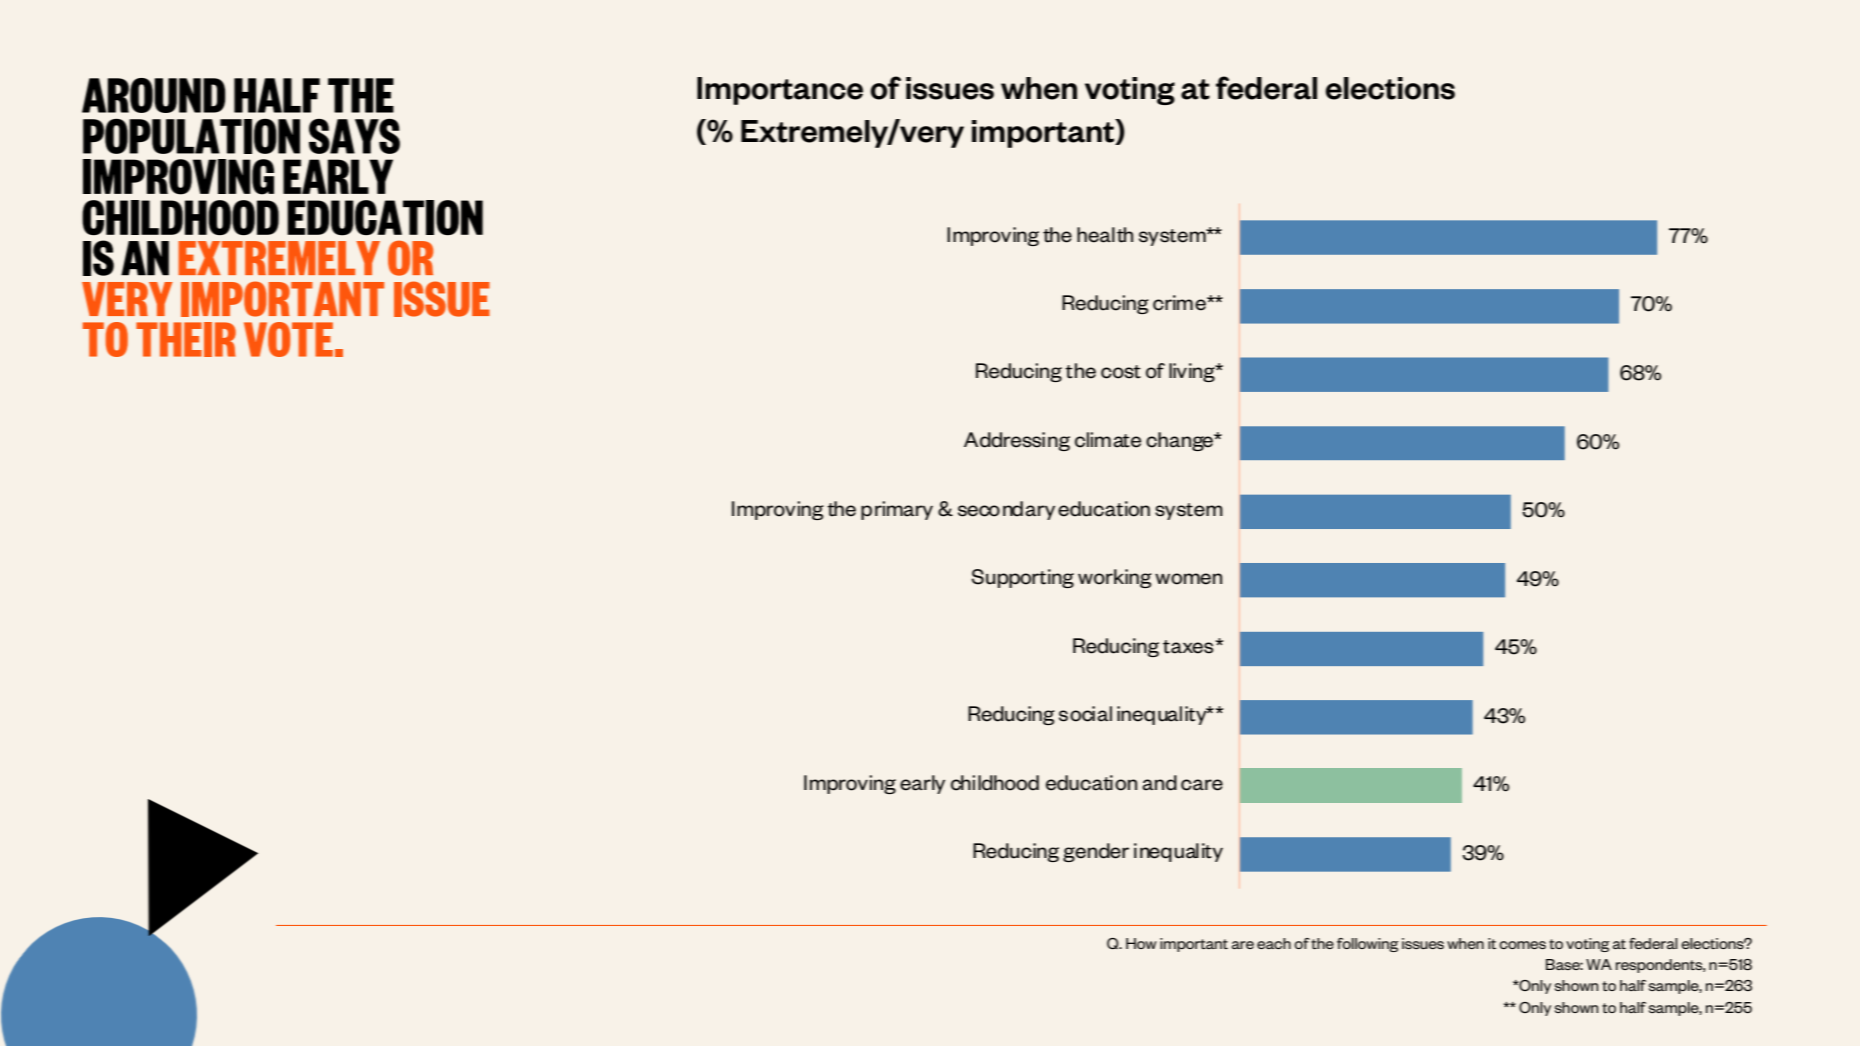 The image size is (1860, 1046). I want to click on Supporting, so click(1022, 578).
